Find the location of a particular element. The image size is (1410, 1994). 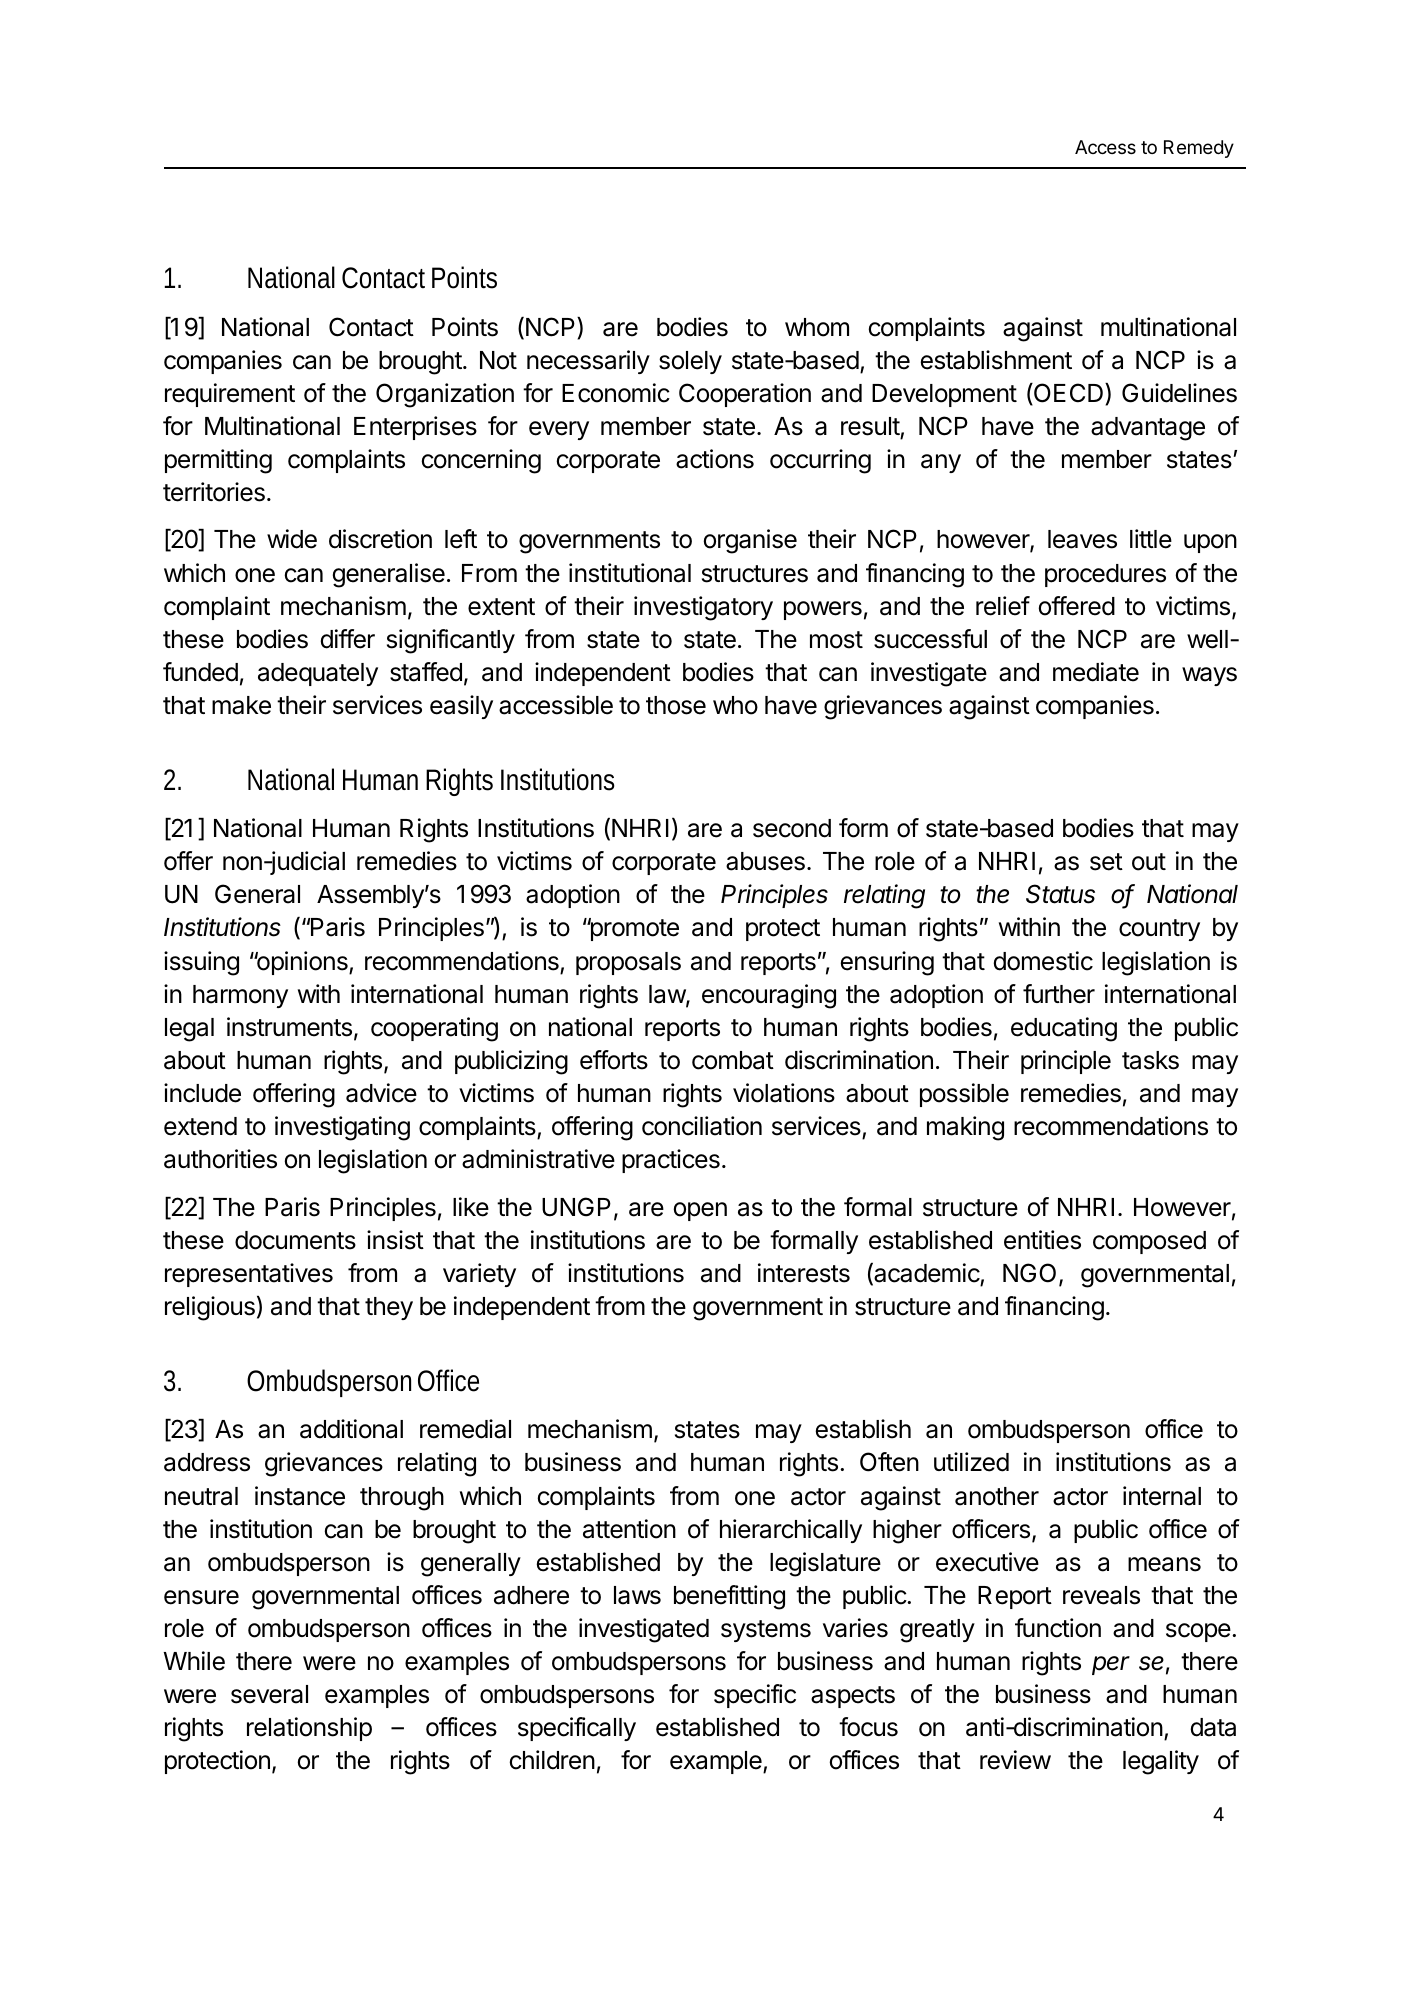

entities is located at coordinates (1042, 1240).
